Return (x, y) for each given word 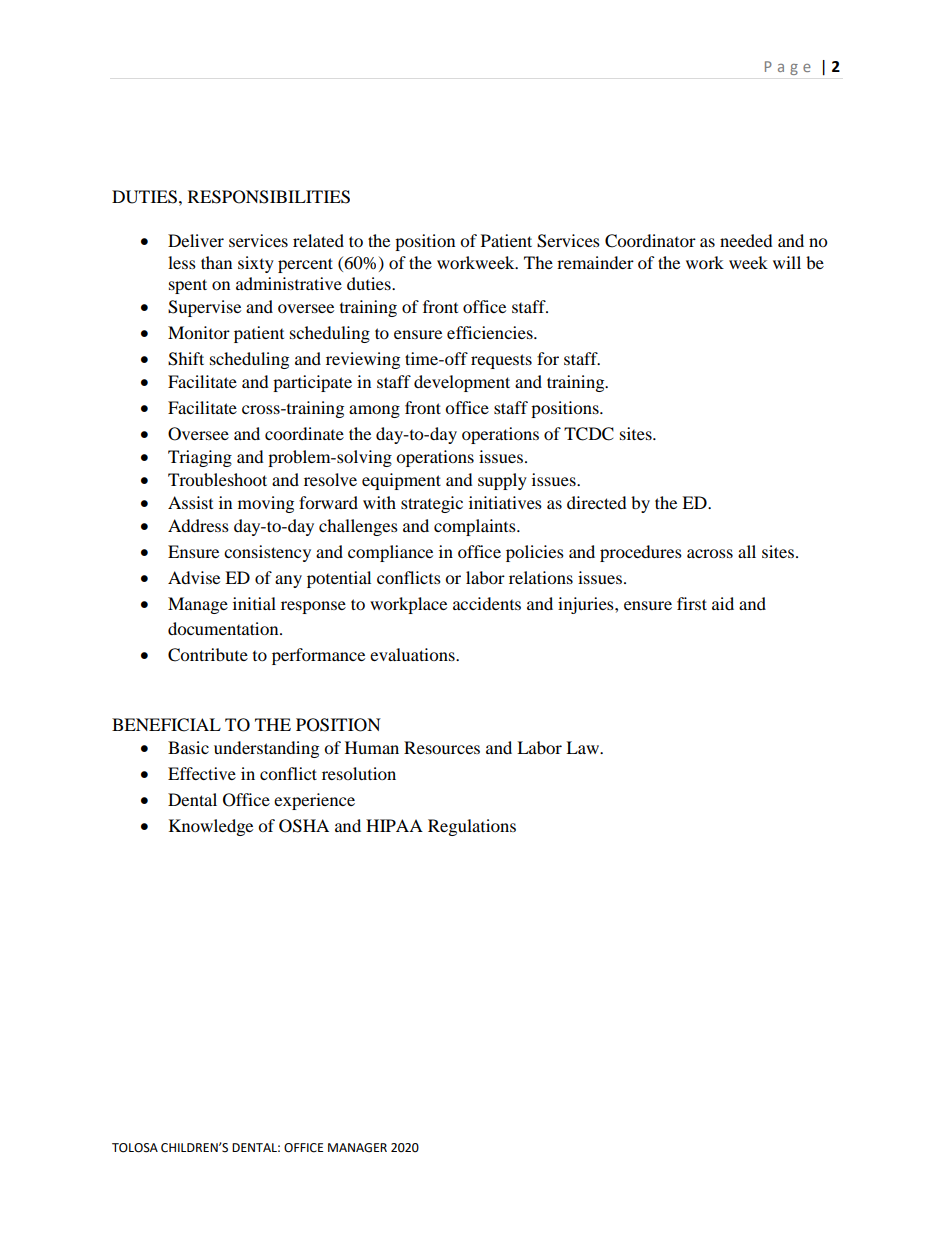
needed (746, 240)
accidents (487, 603)
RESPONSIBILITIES (269, 197)
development (462, 383)
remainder (595, 262)
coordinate (304, 433)
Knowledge (211, 827)
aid (723, 603)
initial (254, 603)
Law (583, 747)
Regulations (472, 827)
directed (597, 502)
